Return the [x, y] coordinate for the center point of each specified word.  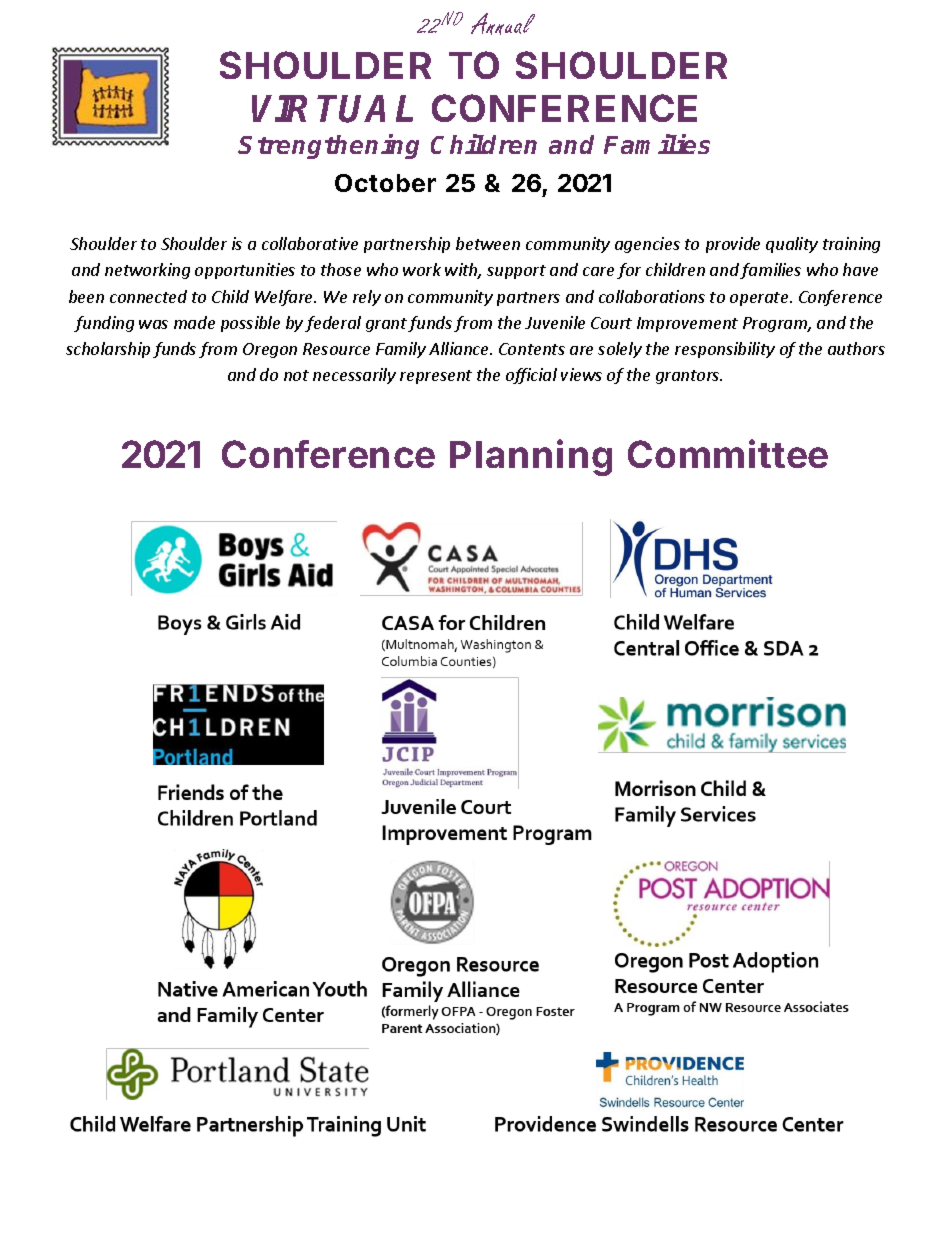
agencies [647, 245]
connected [148, 296]
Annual [503, 24]
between [488, 243]
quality [792, 245]
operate [760, 299]
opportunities [245, 271]
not [296, 375]
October [385, 183]
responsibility [725, 350]
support [516, 272]
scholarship [108, 350]
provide [733, 245]
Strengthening [328, 146]
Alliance [460, 348]
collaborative [310, 243]
